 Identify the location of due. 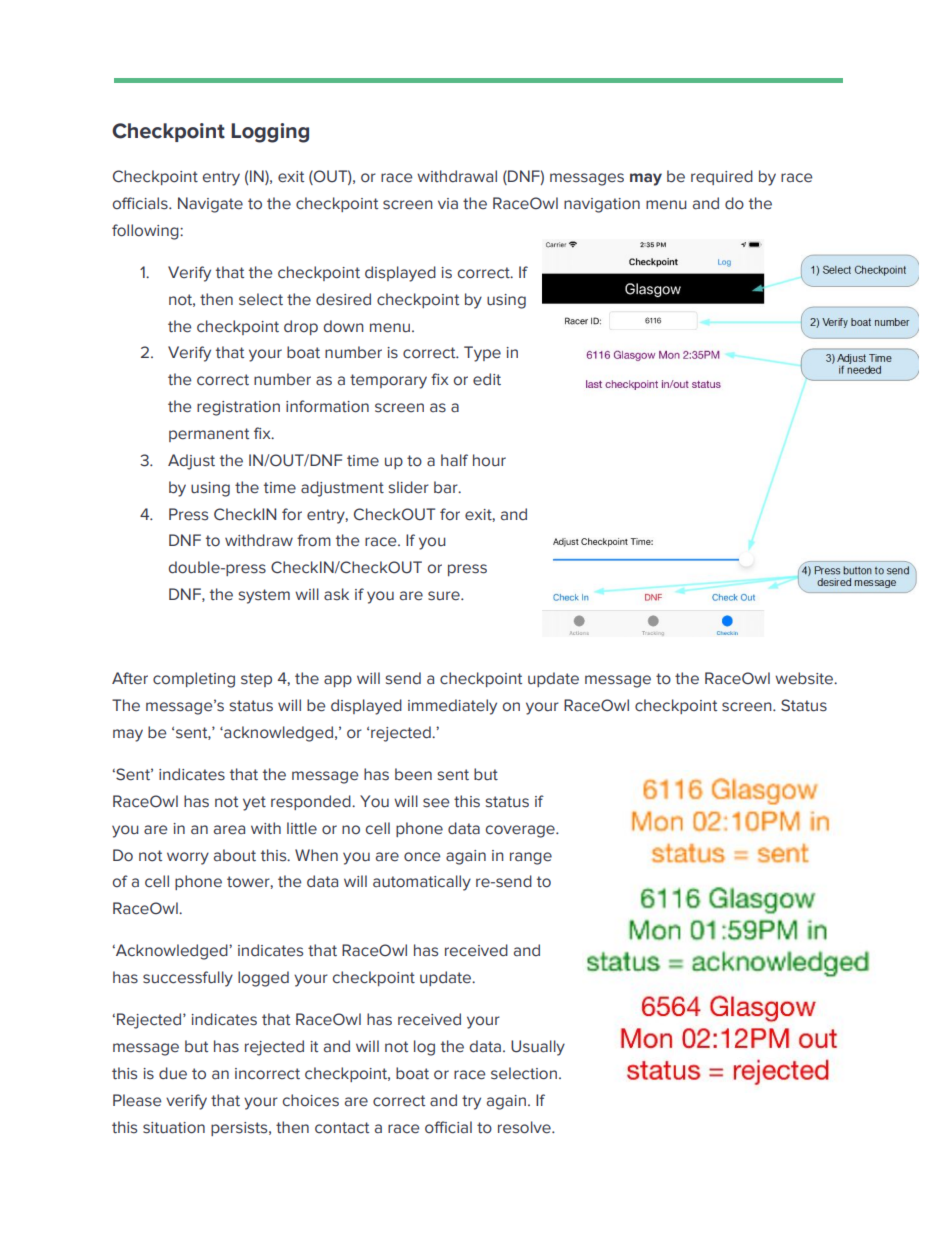
(173, 1073).
